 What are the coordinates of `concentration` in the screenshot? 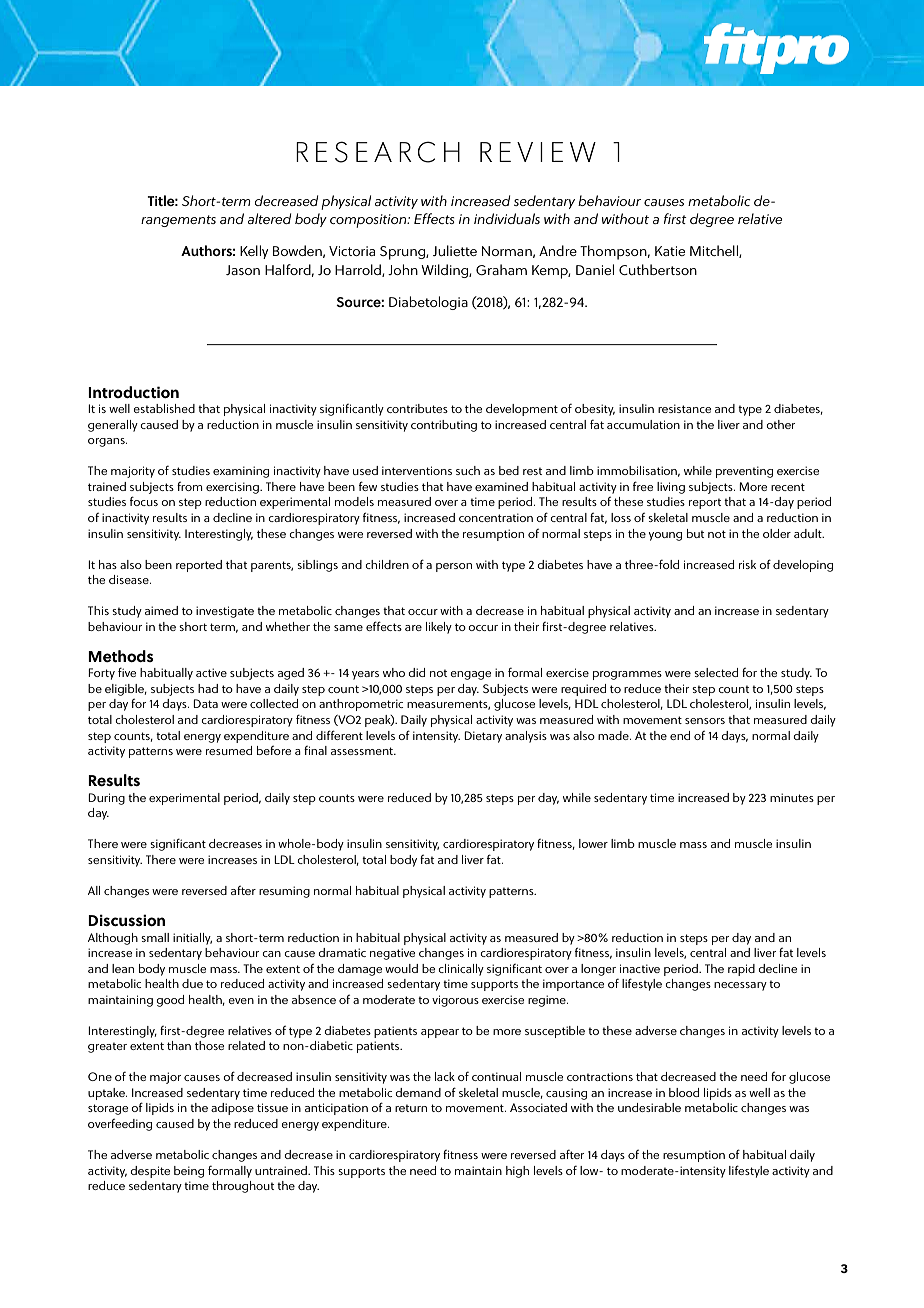 It's located at (496, 517).
